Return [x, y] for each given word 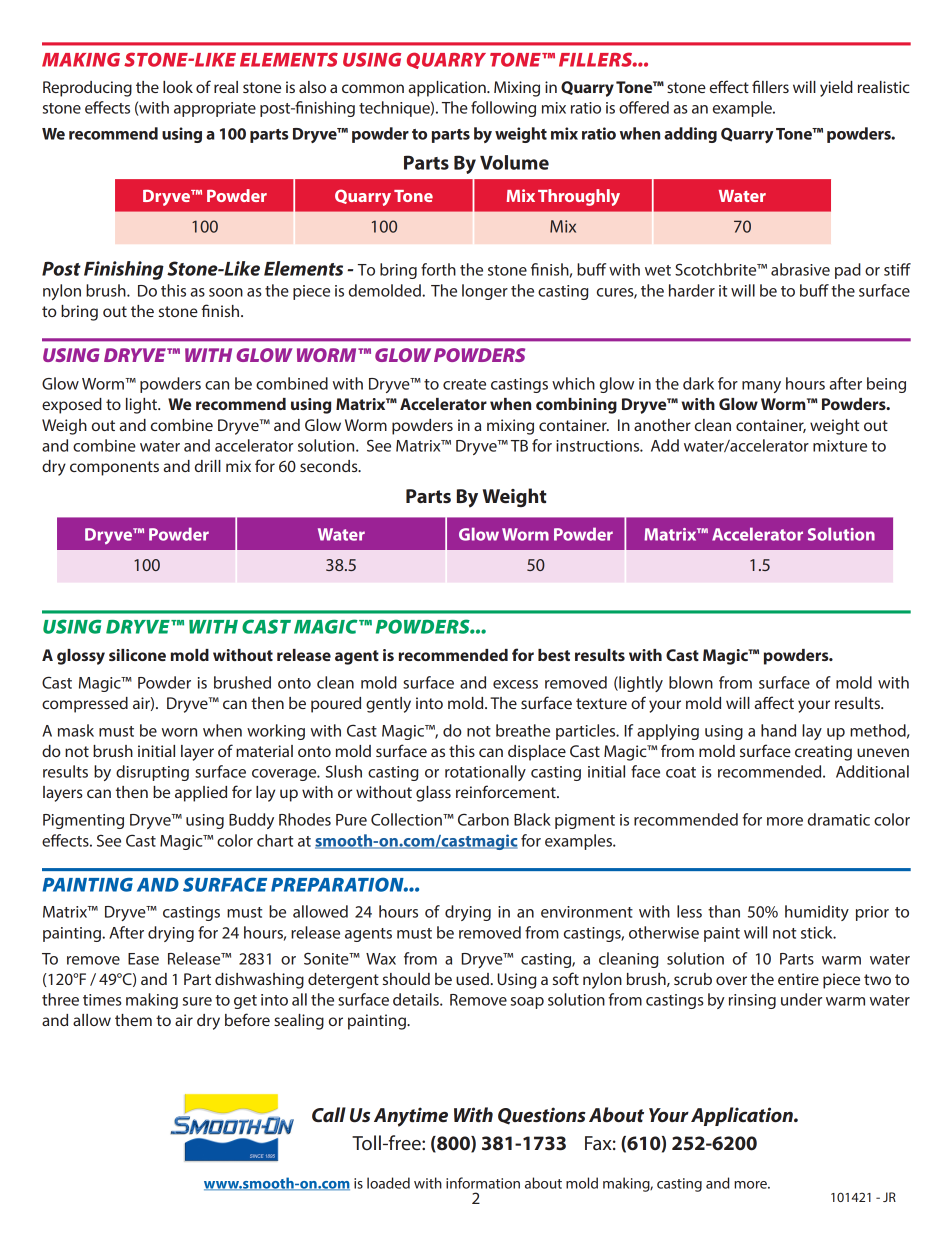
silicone [137, 655]
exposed [72, 406]
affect [774, 702]
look [178, 87]
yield [836, 89]
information [483, 1183]
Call [329, 1114]
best [554, 655]
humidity [817, 913]
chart [275, 840]
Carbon [483, 819]
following [503, 109]
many [761, 387]
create [464, 384]
